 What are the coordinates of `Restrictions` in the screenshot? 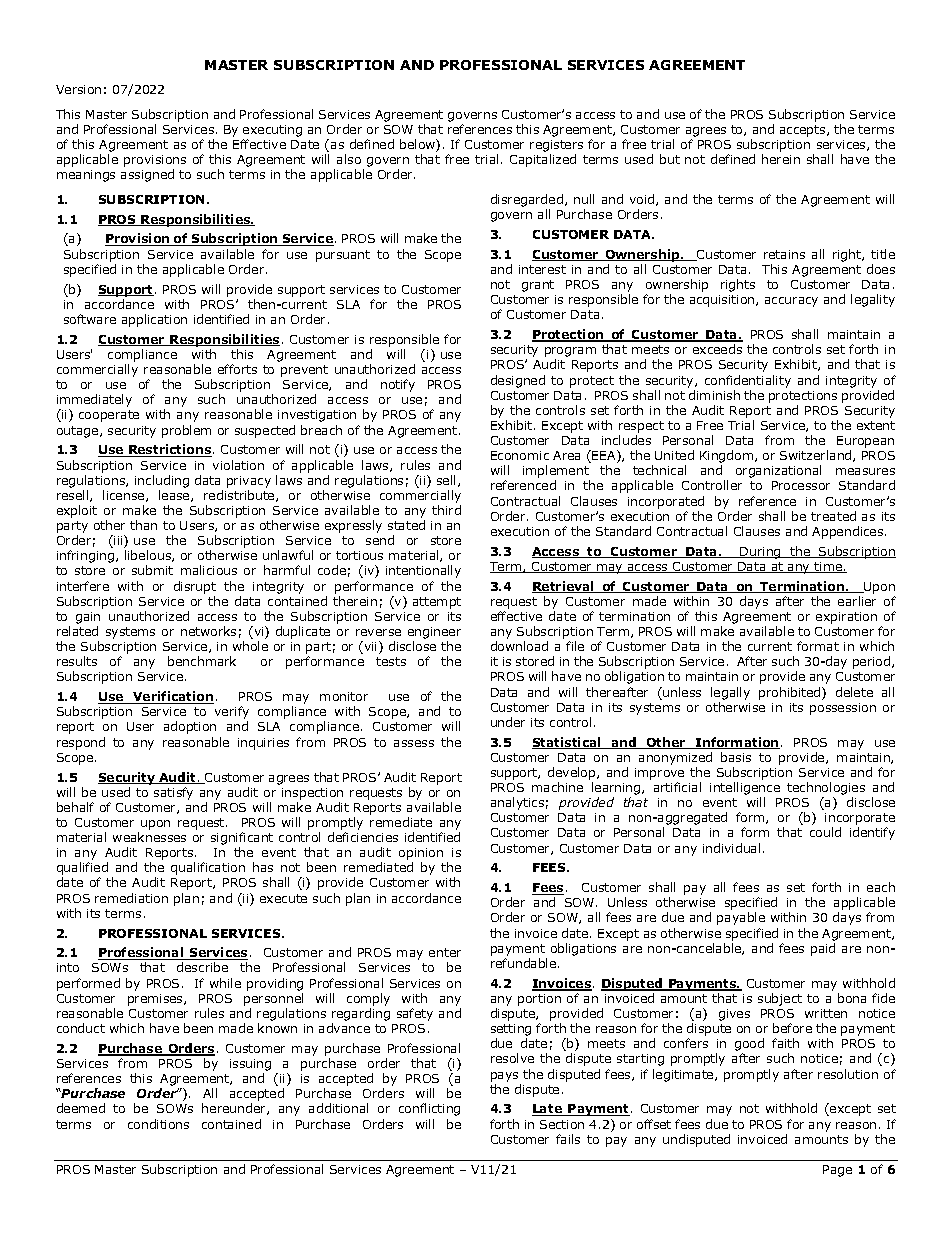 It's located at (170, 450).
